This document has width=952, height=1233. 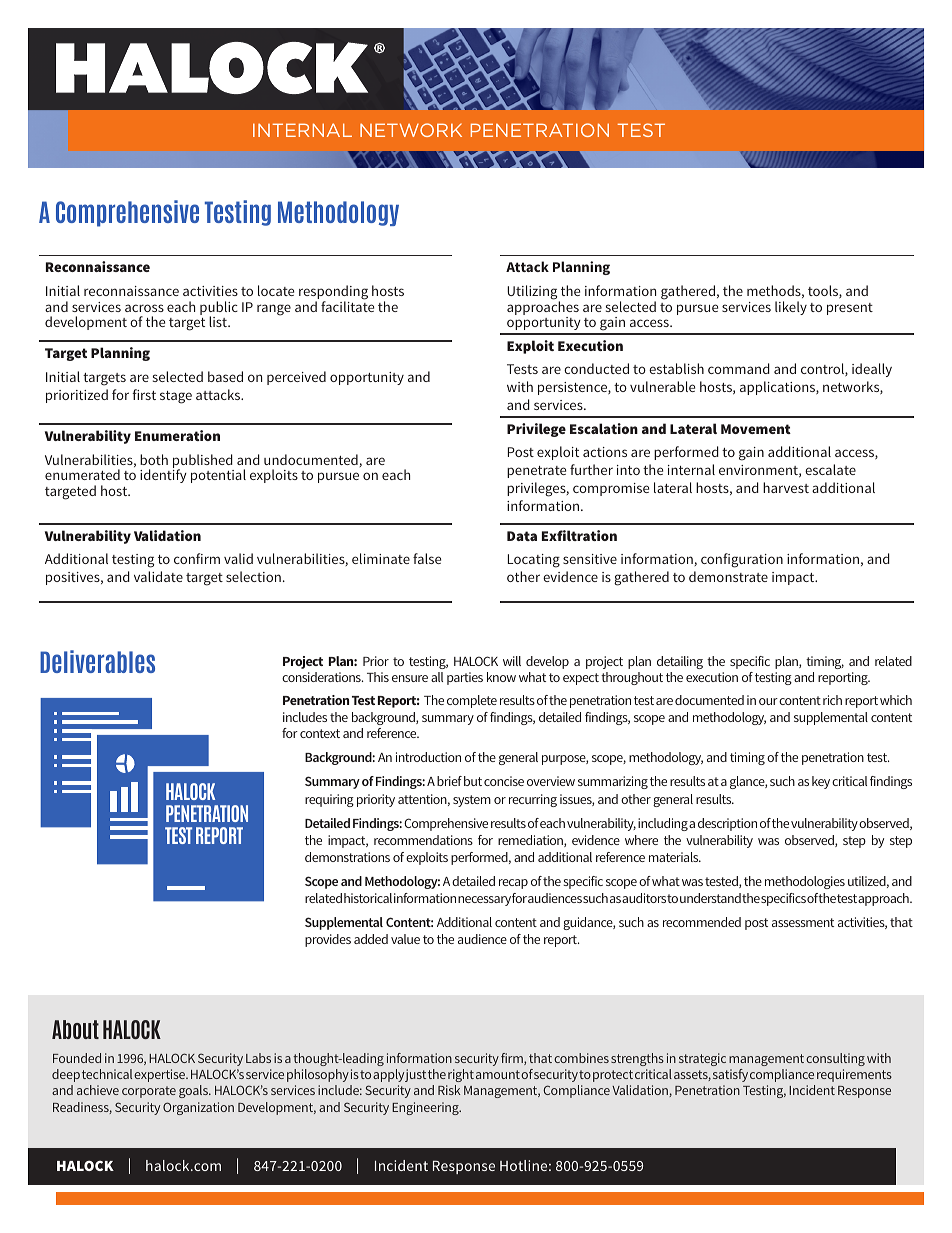 I want to click on system, so click(x=472, y=801).
